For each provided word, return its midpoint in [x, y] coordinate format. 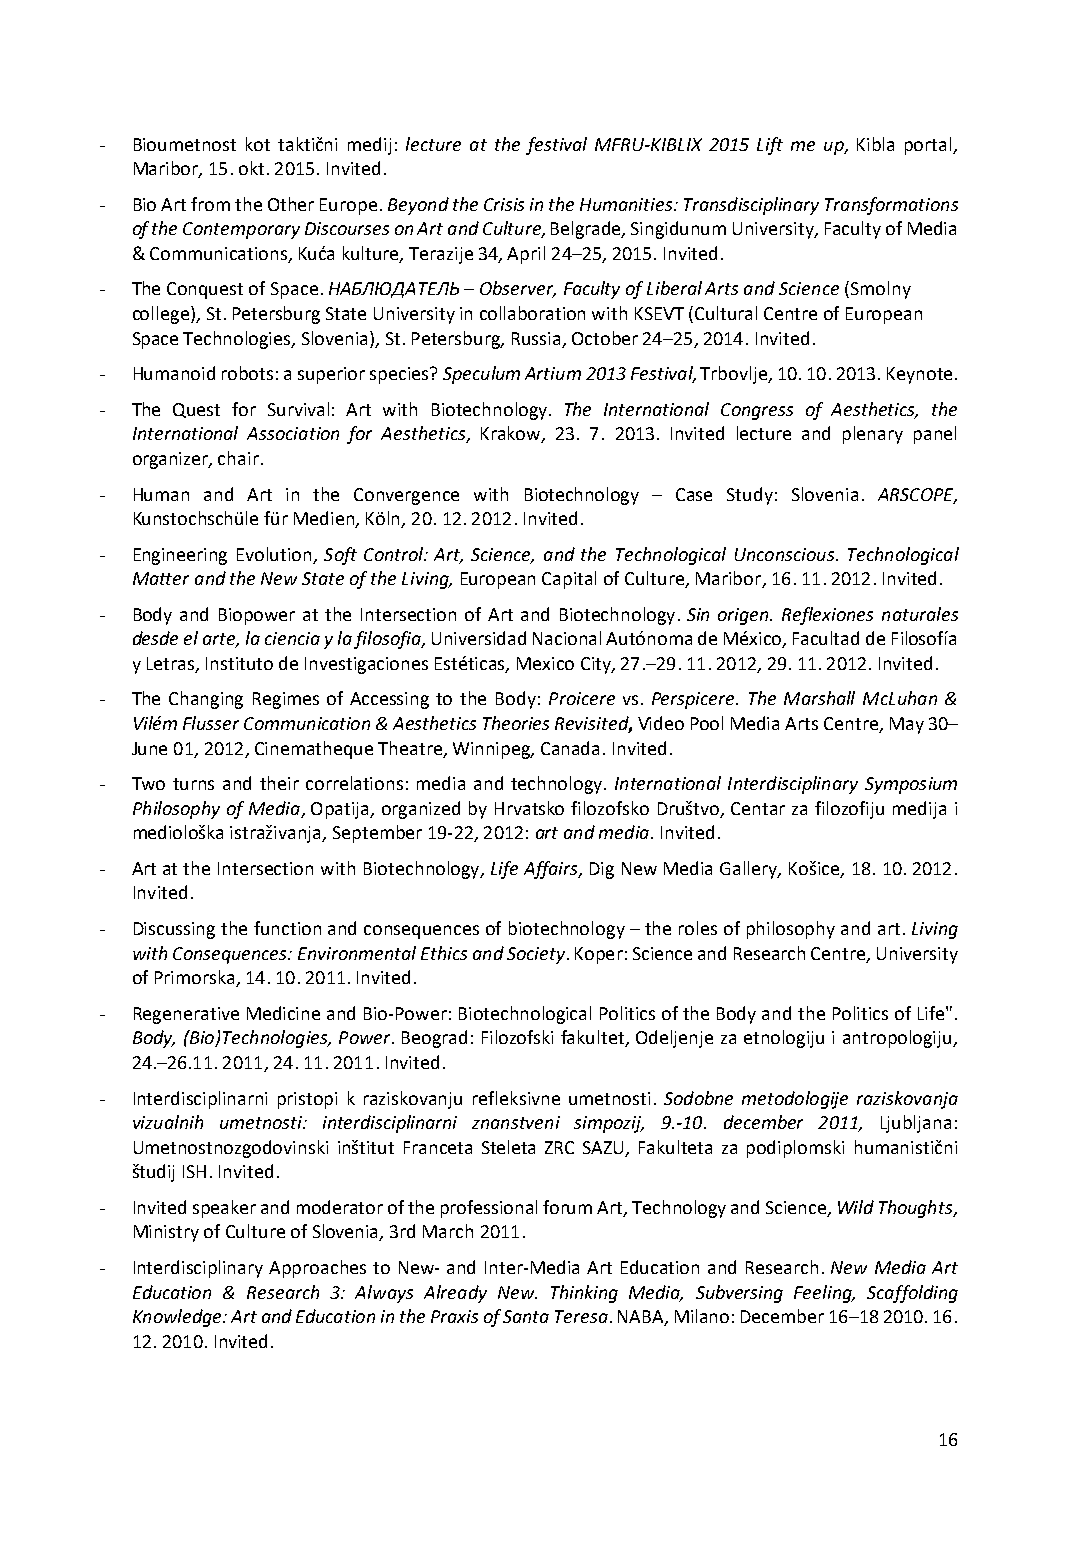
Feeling [824, 1294]
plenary [873, 435]
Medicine [283, 1013]
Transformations [891, 206]
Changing [206, 700]
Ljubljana [916, 1124]
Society [537, 955]
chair [238, 458]
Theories [516, 723]
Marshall [819, 698]
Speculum [481, 375]
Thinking [584, 1294]
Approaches [317, 1269]
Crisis [504, 204]
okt [251, 168]
